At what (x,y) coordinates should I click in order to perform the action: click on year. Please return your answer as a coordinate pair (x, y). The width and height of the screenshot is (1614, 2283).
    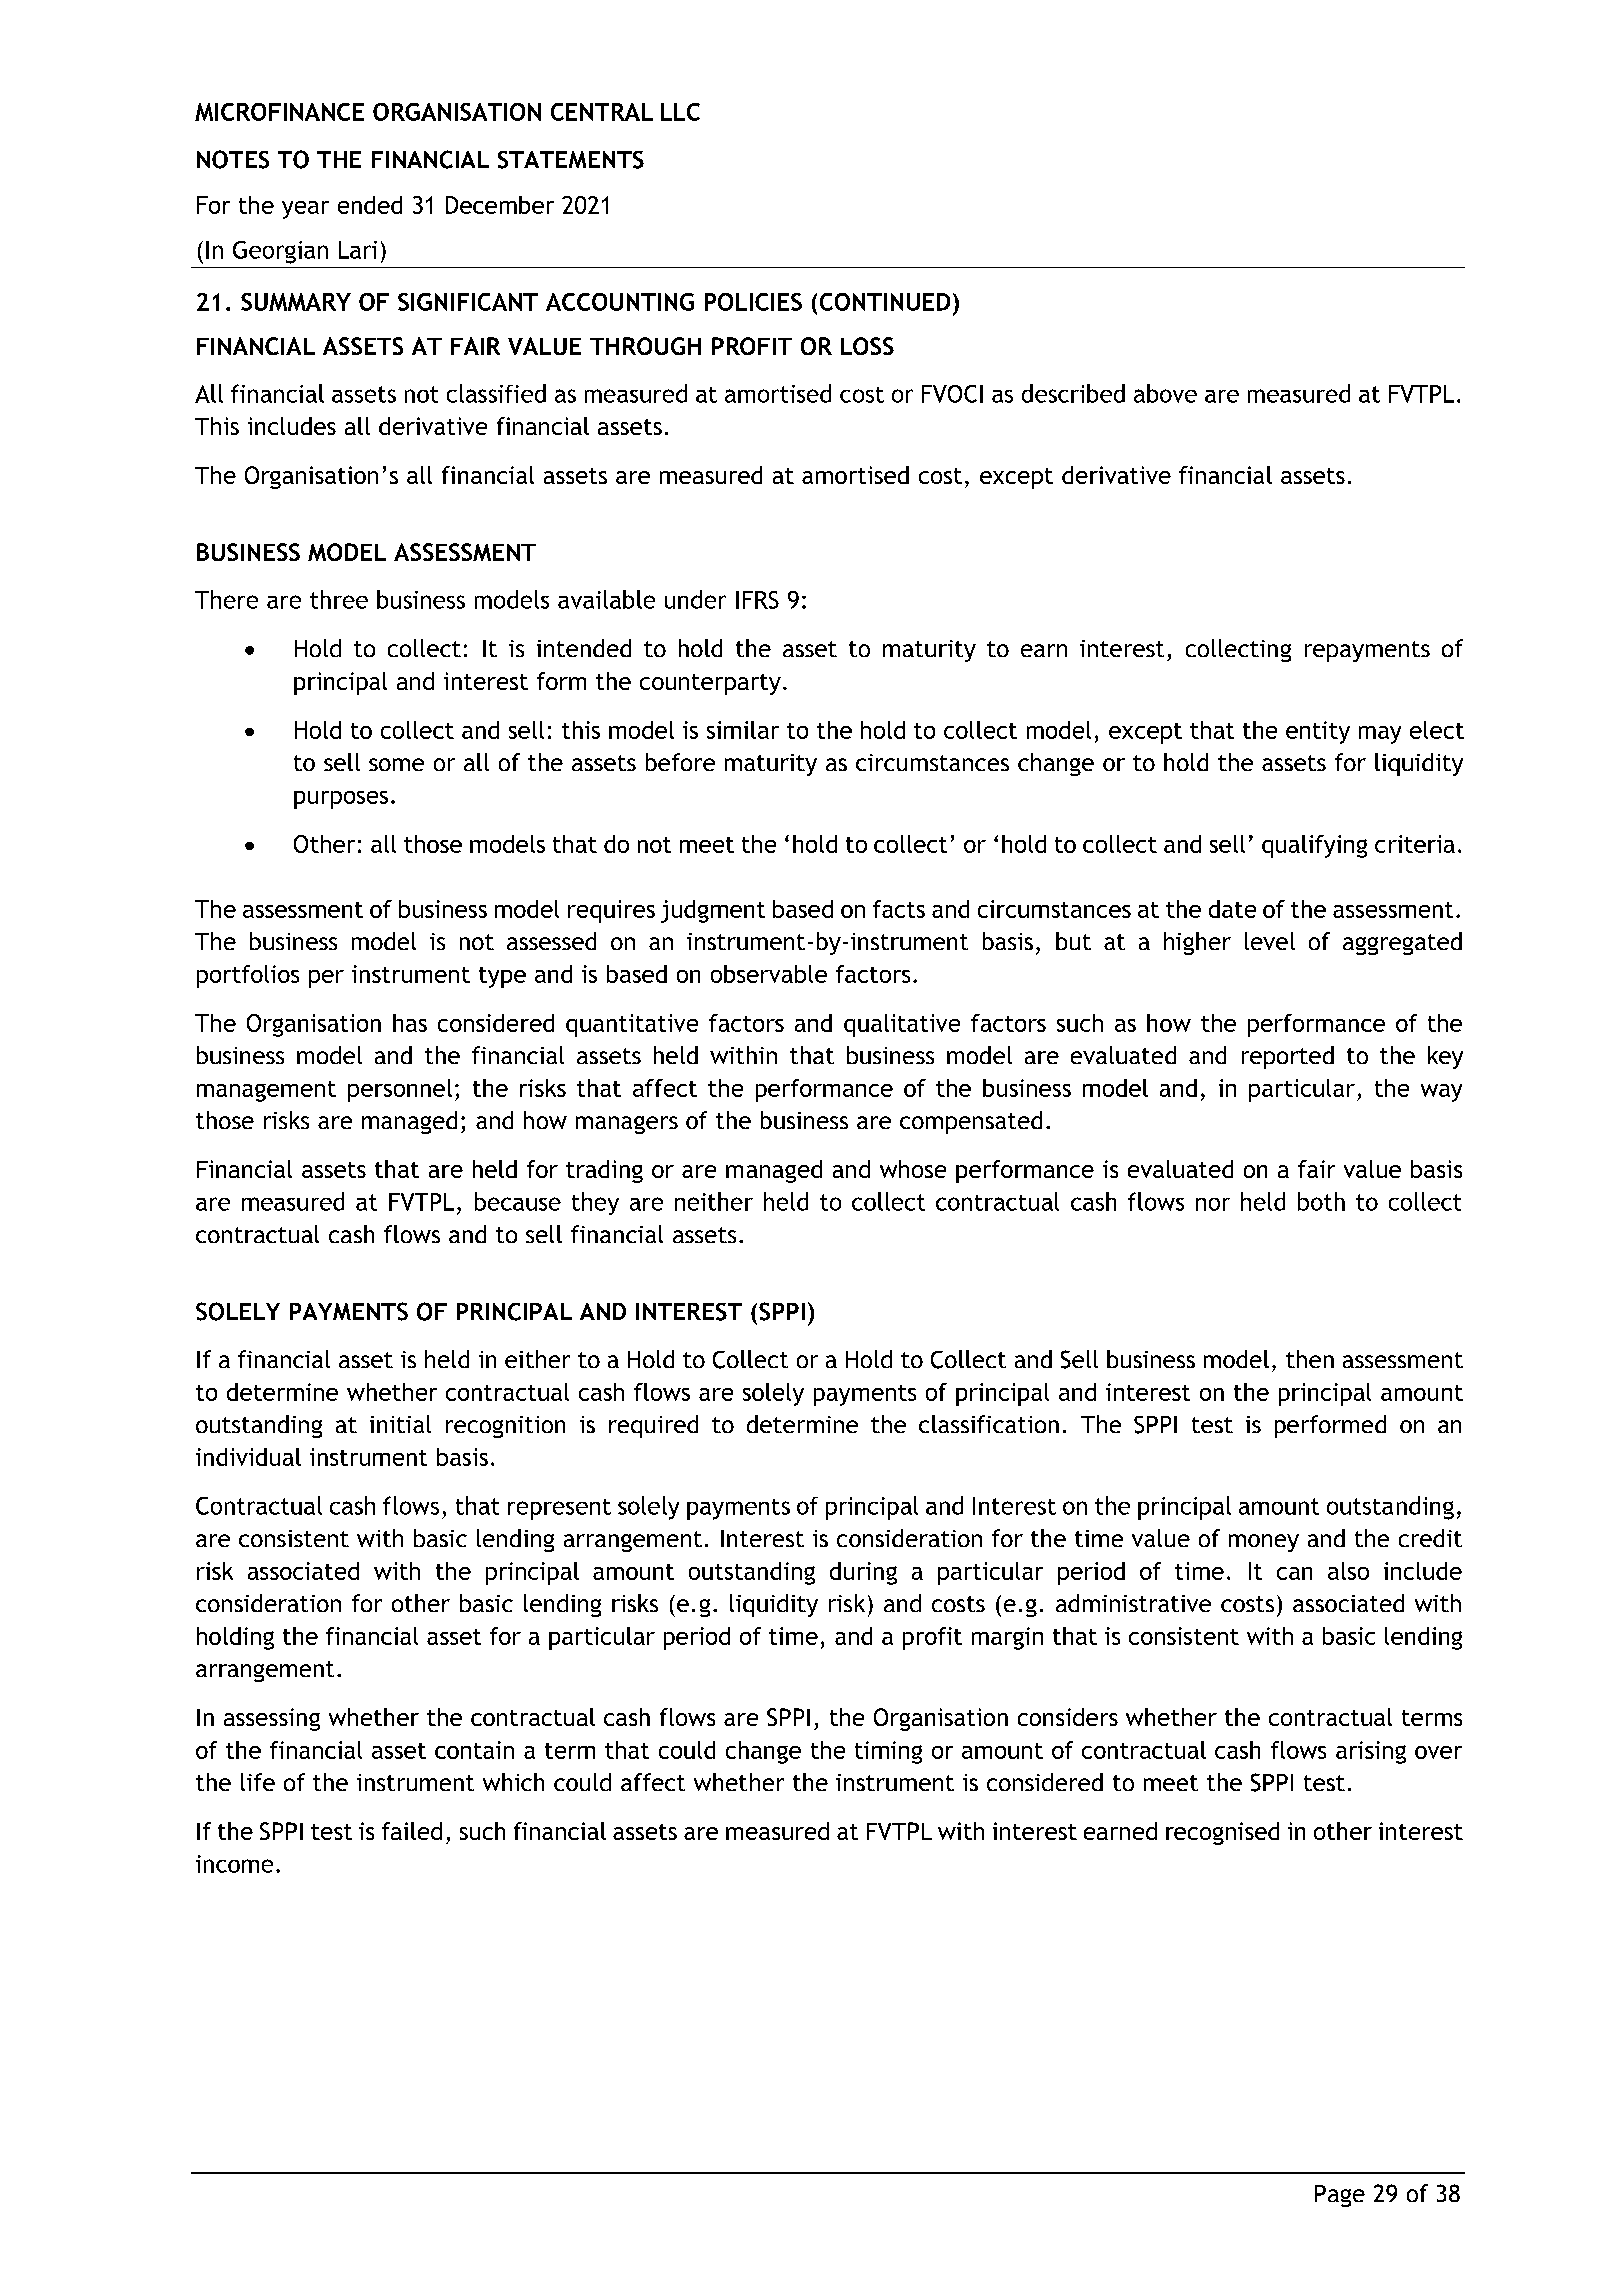
    Looking at the image, I should click on (305, 210).
